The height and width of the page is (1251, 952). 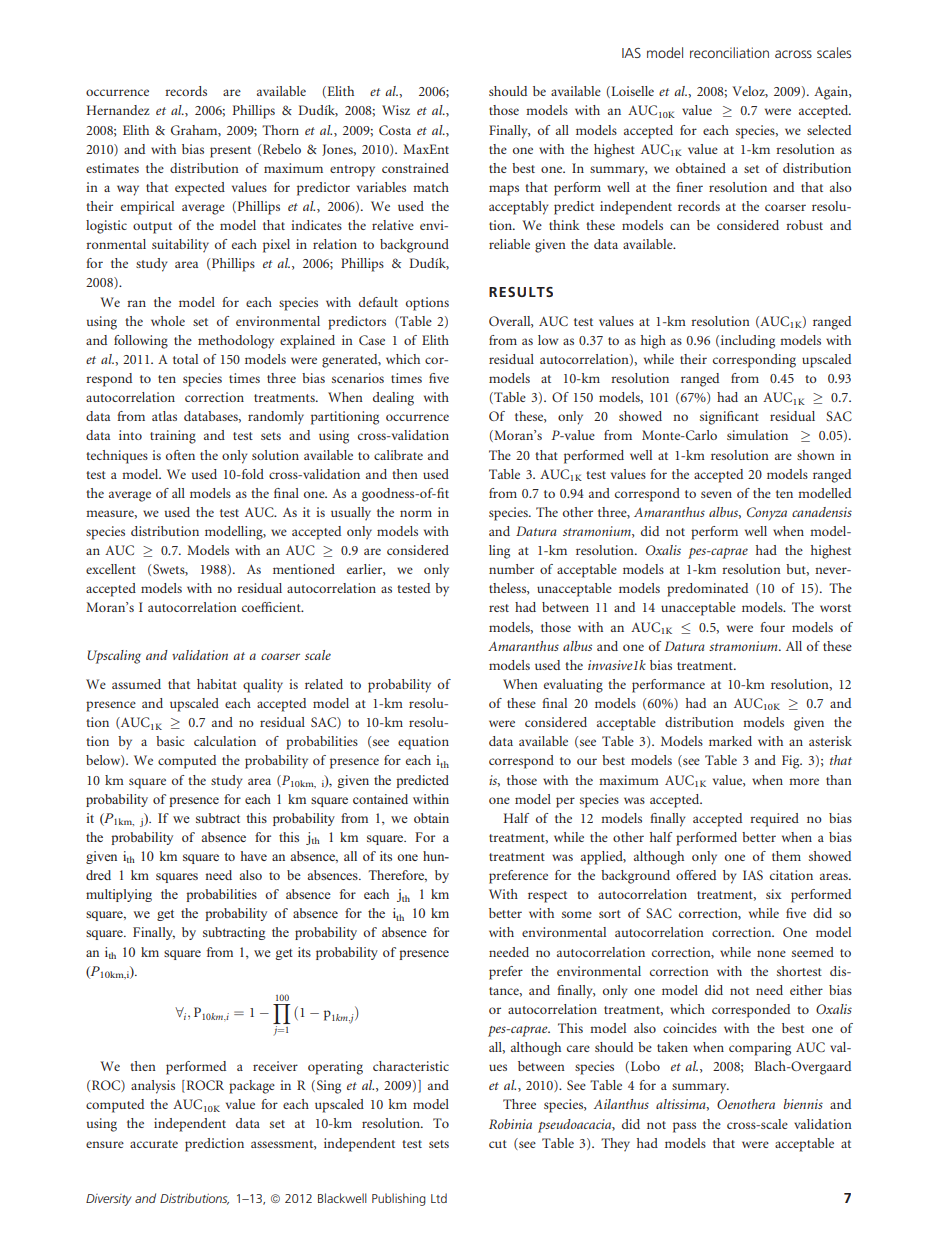 I want to click on norm, so click(x=416, y=513).
